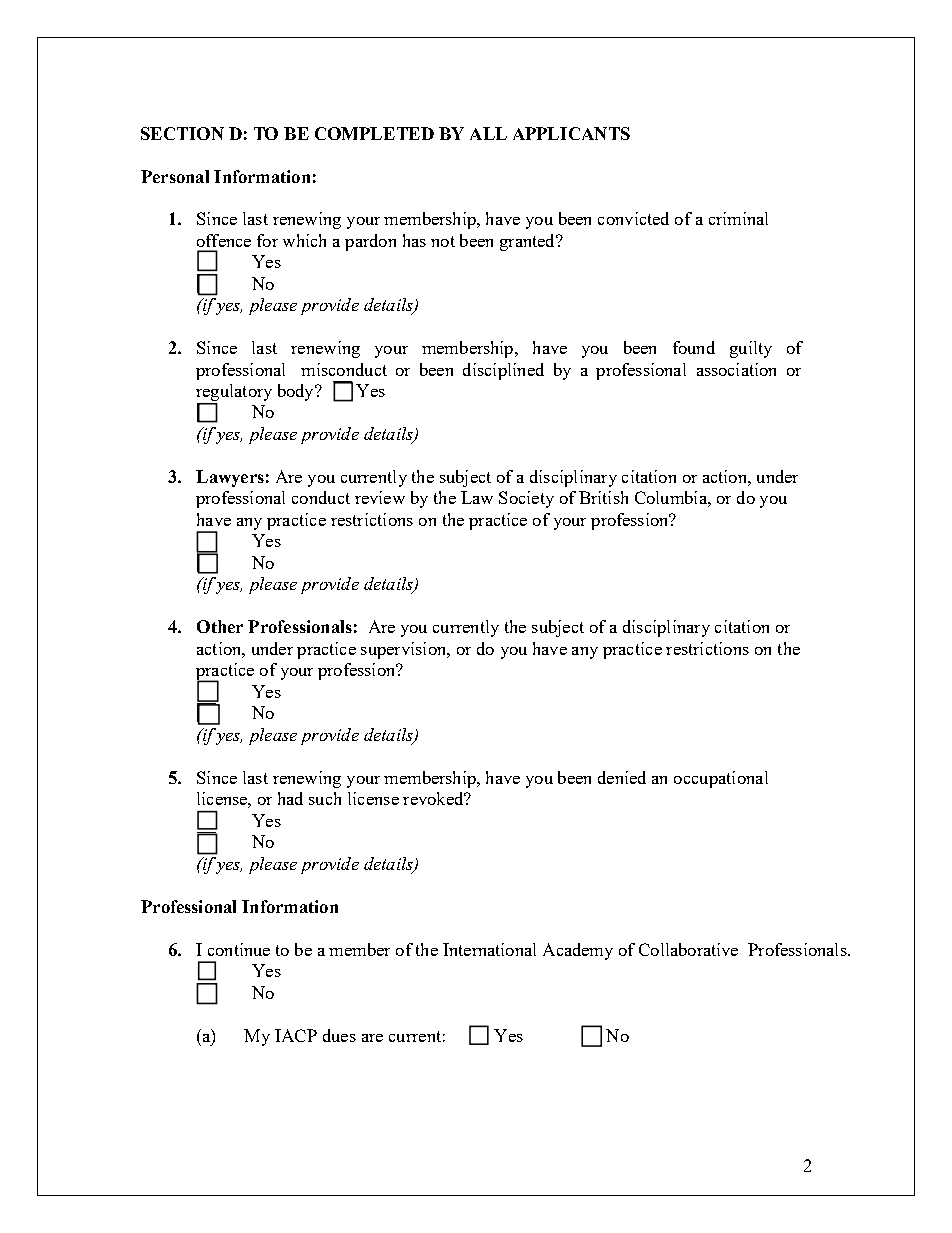  Describe the element at coordinates (290, 798) in the image. I see `had` at that location.
